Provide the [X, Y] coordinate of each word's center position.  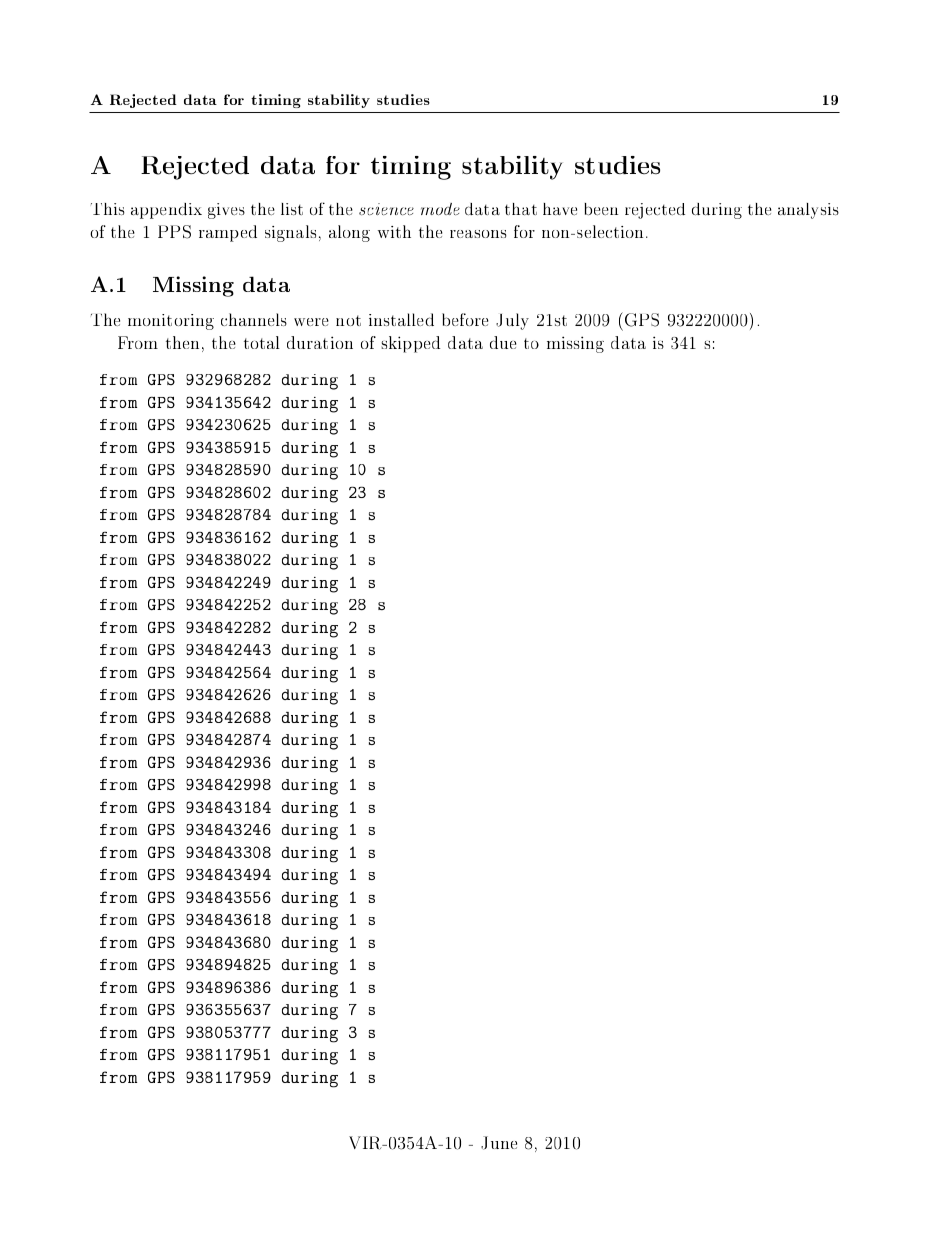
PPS [174, 232]
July [512, 321]
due [503, 342]
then [182, 342]
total [262, 342]
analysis [808, 211]
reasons [478, 234]
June [499, 1143]
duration [320, 342]
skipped [410, 344]
